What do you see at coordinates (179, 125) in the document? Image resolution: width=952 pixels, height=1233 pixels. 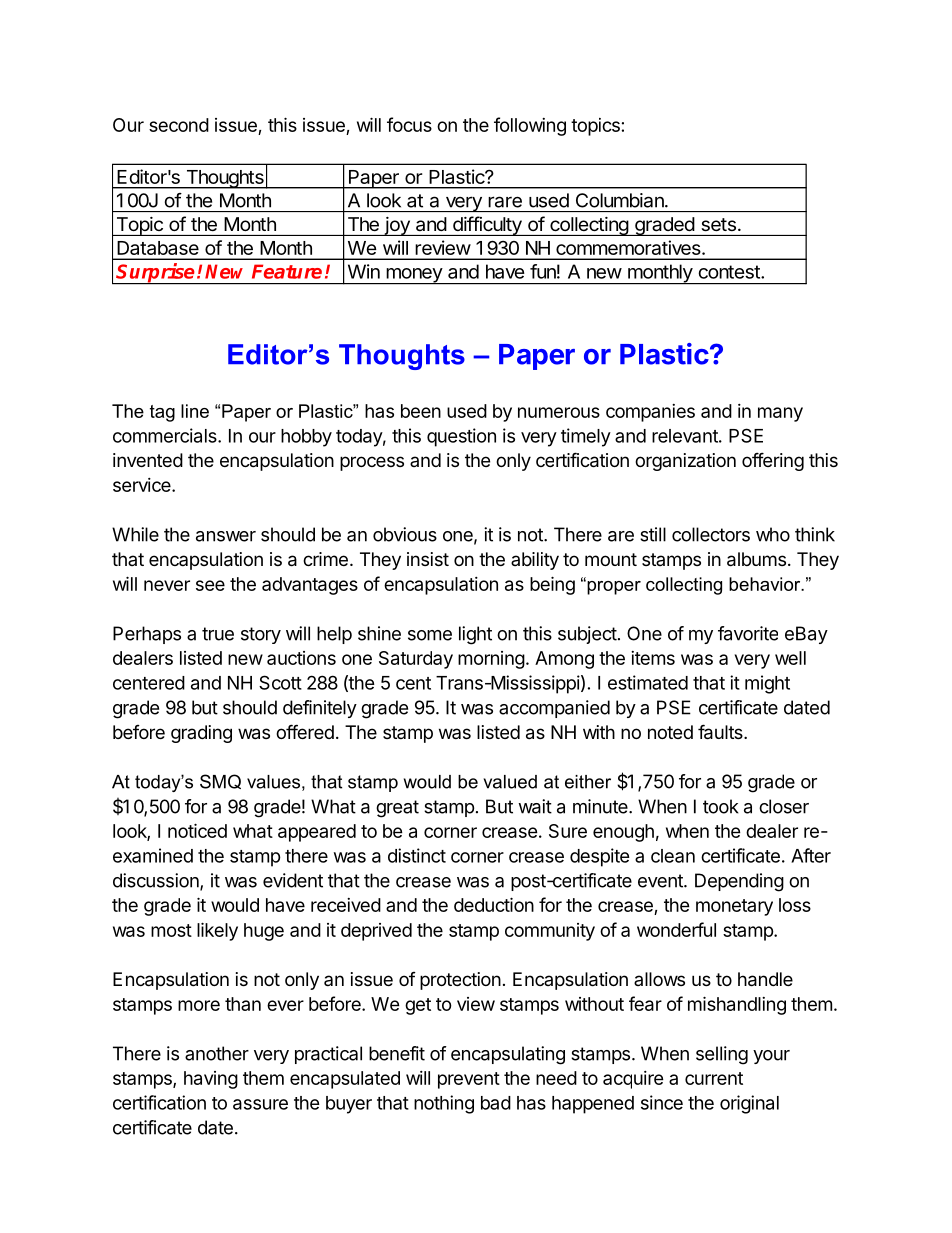 I see `second` at bounding box center [179, 125].
